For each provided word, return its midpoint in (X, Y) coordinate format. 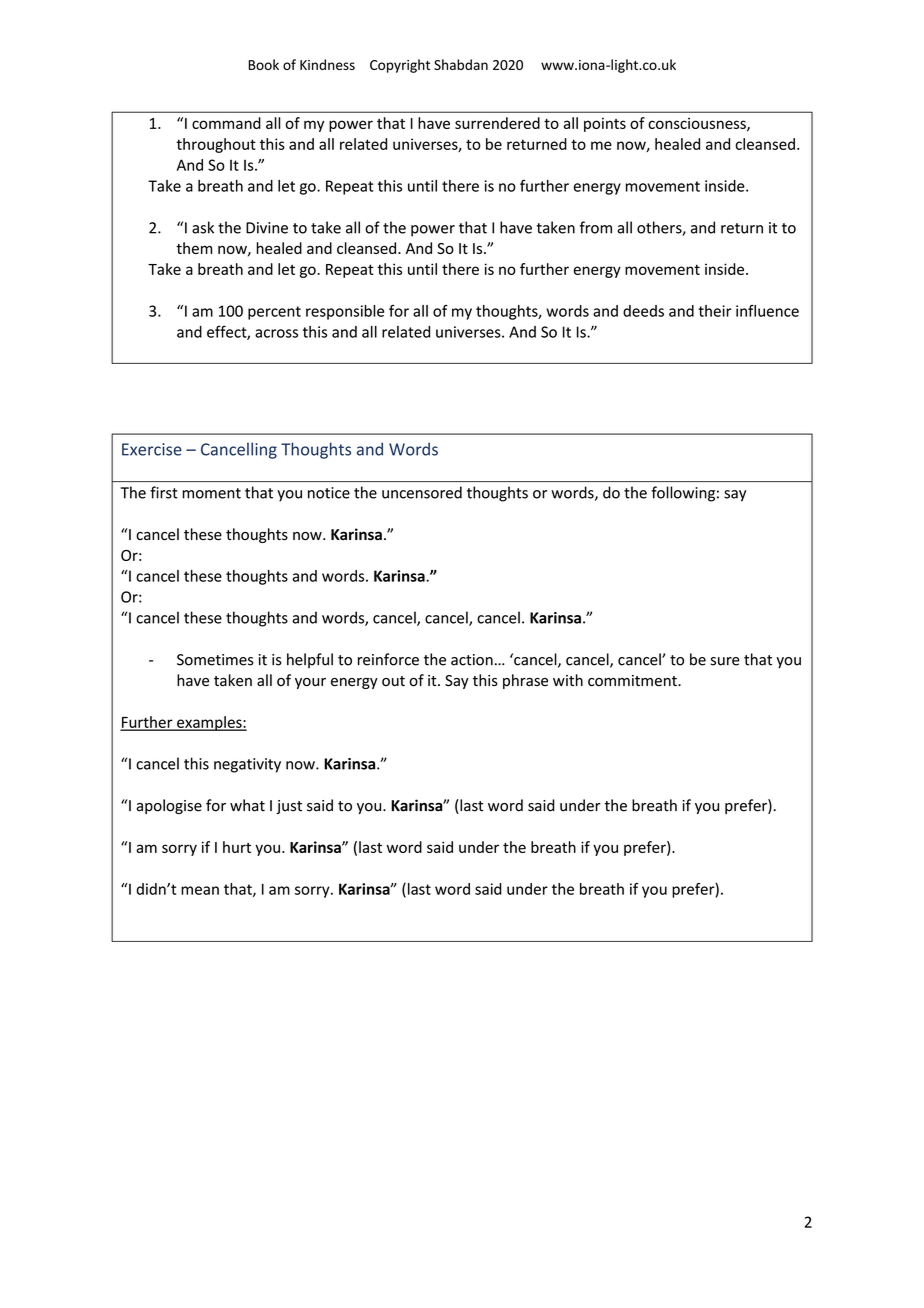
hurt (237, 847)
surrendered (497, 123)
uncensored (422, 492)
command (226, 123)
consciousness (698, 124)
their (715, 311)
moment (211, 493)
